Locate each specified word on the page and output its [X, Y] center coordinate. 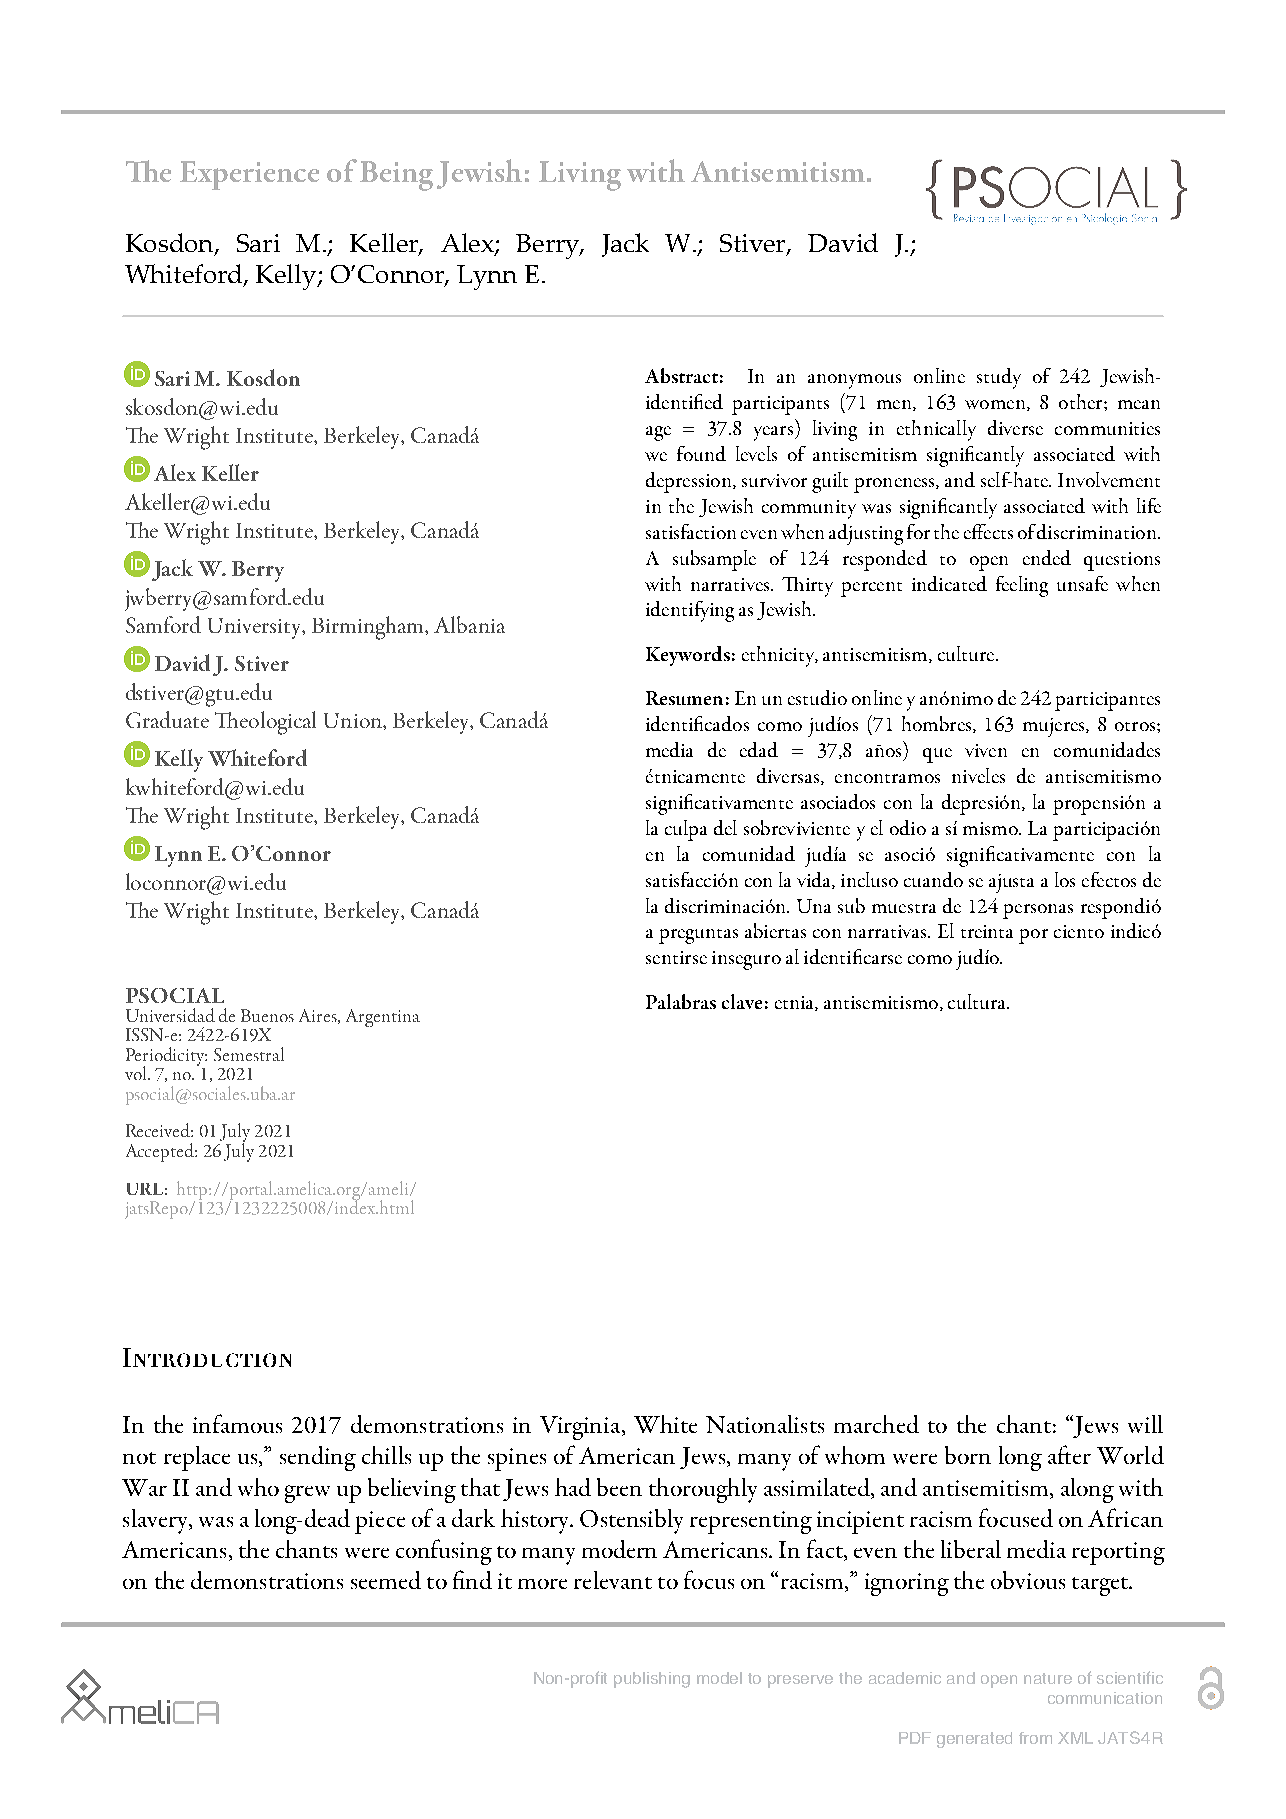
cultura [978, 1001]
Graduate [167, 719]
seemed [386, 1580]
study [999, 378]
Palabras [681, 1001]
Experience [249, 175]
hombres [938, 724]
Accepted [161, 1152]
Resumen [684, 698]
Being [396, 176]
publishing [652, 1680]
